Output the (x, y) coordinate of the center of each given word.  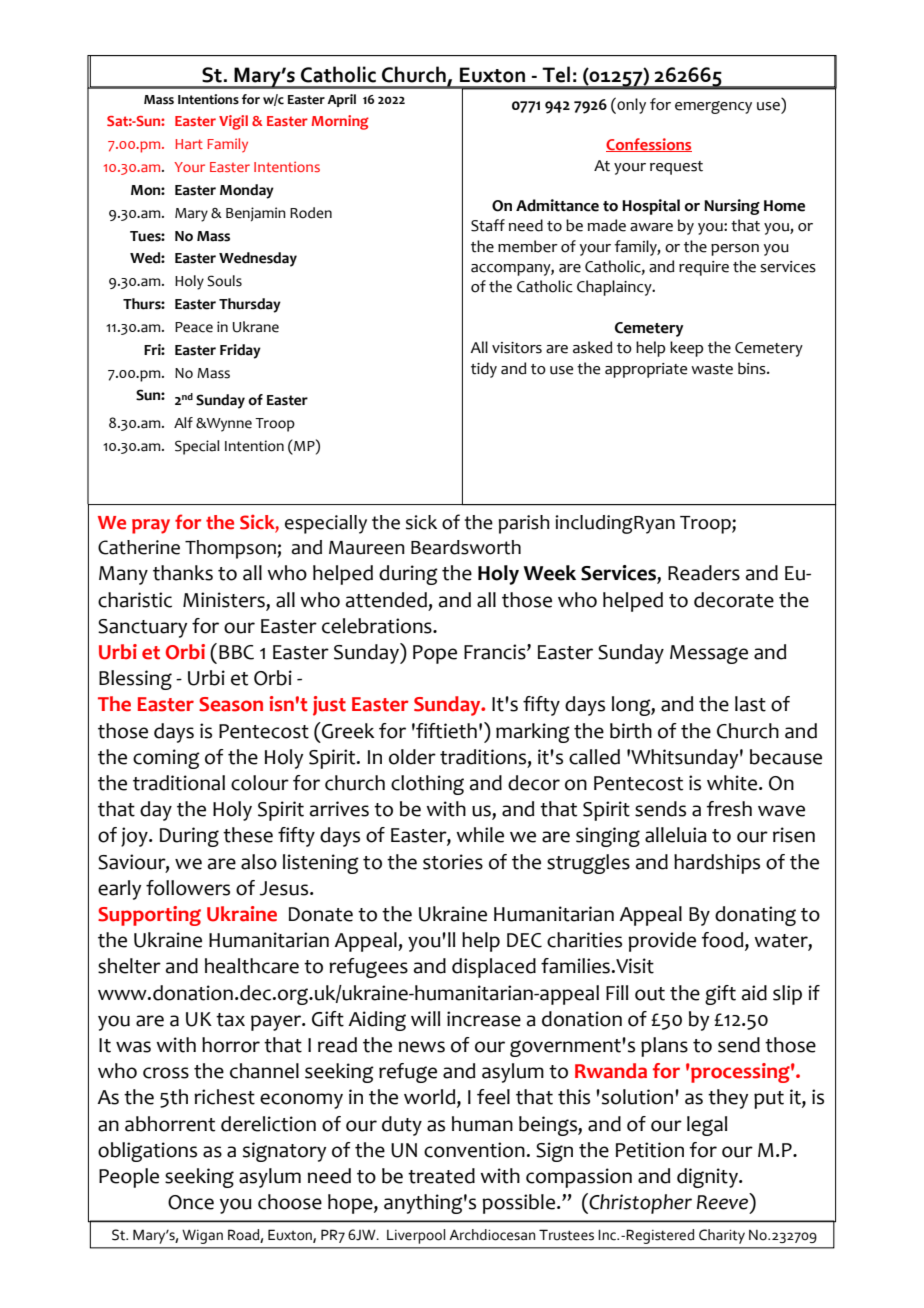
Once (191, 1202)
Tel (556, 74)
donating (755, 916)
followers (188, 888)
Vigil (233, 122)
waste (712, 369)
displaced (494, 968)
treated (441, 1176)
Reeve (724, 1201)
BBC (236, 652)
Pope (435, 654)
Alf (183, 422)
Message (709, 654)
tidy (484, 370)
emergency (713, 107)
